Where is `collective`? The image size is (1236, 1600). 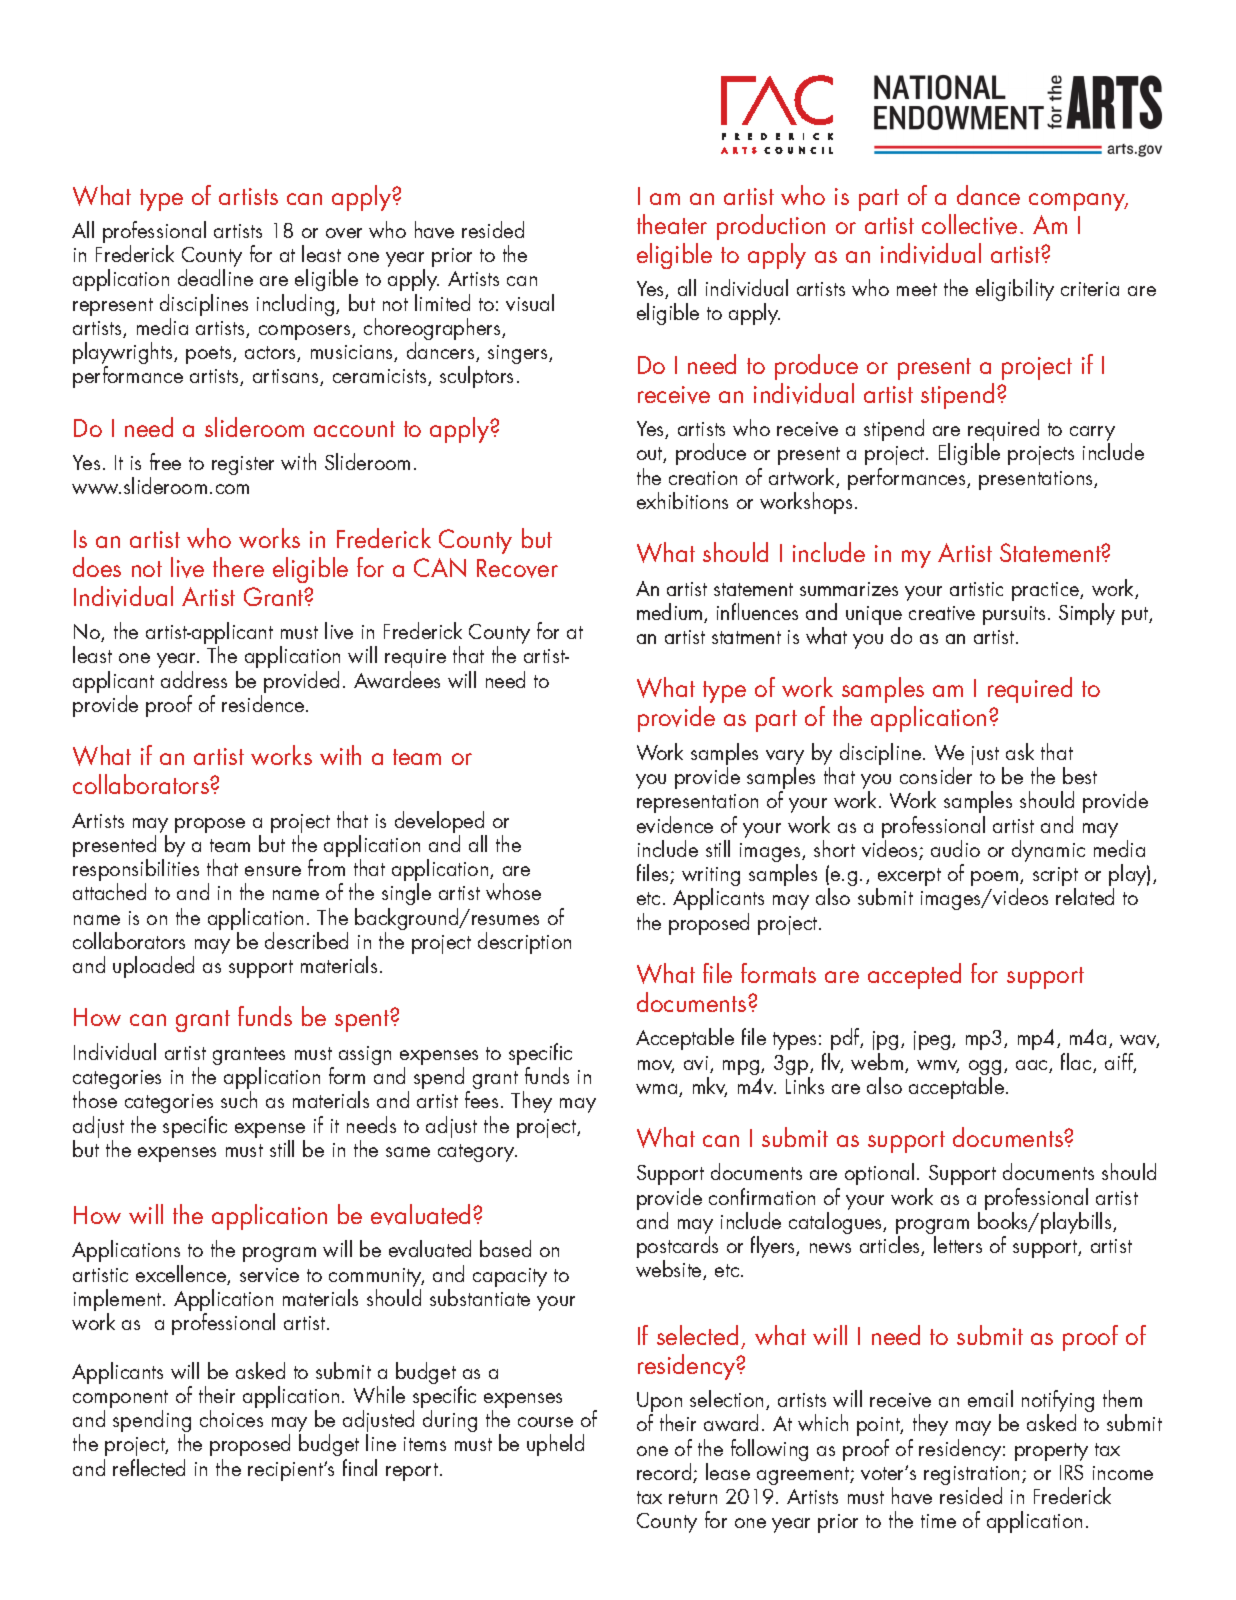
collective is located at coordinates (969, 224).
